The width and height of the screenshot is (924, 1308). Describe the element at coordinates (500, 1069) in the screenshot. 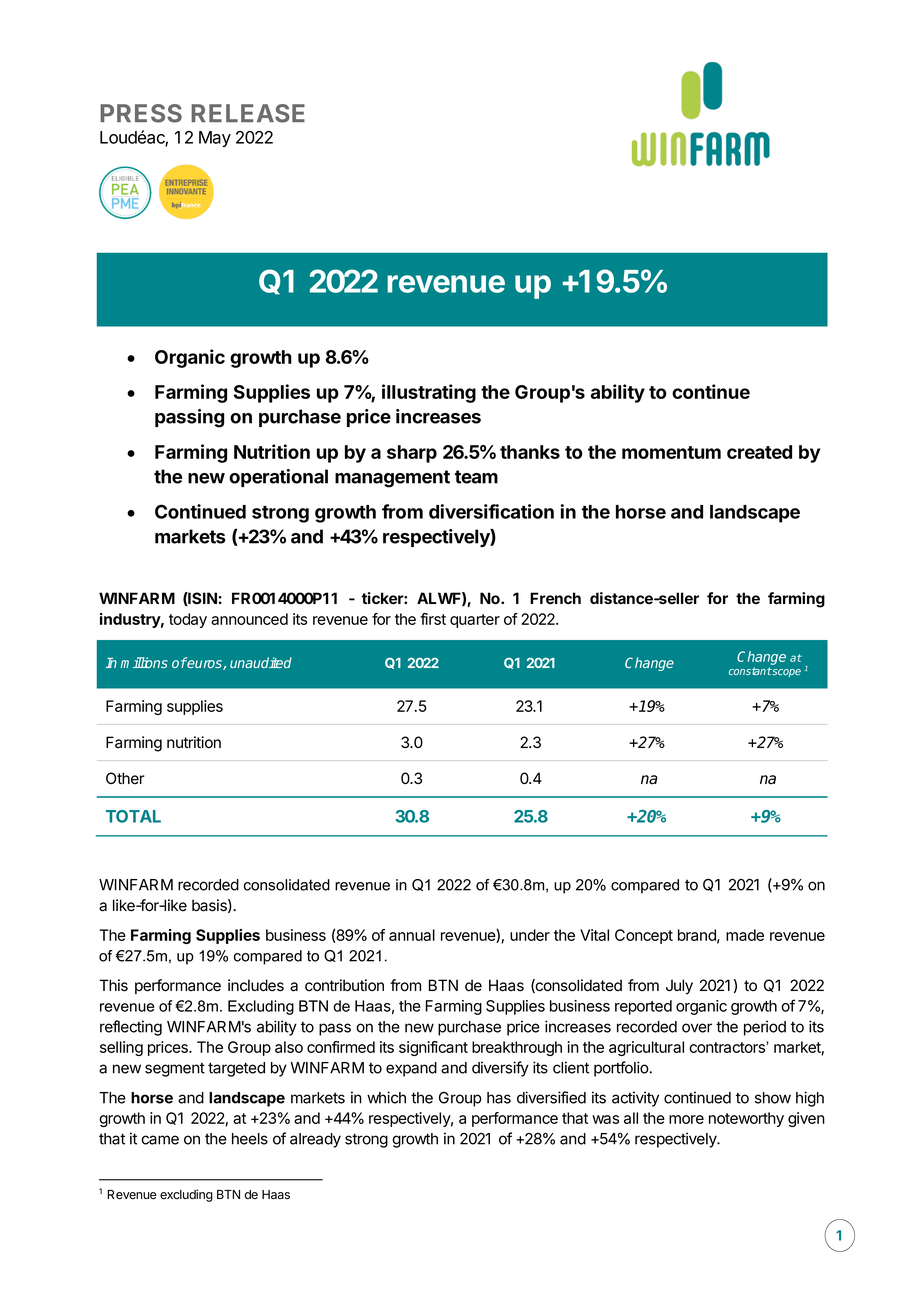

I see `diversify` at that location.
